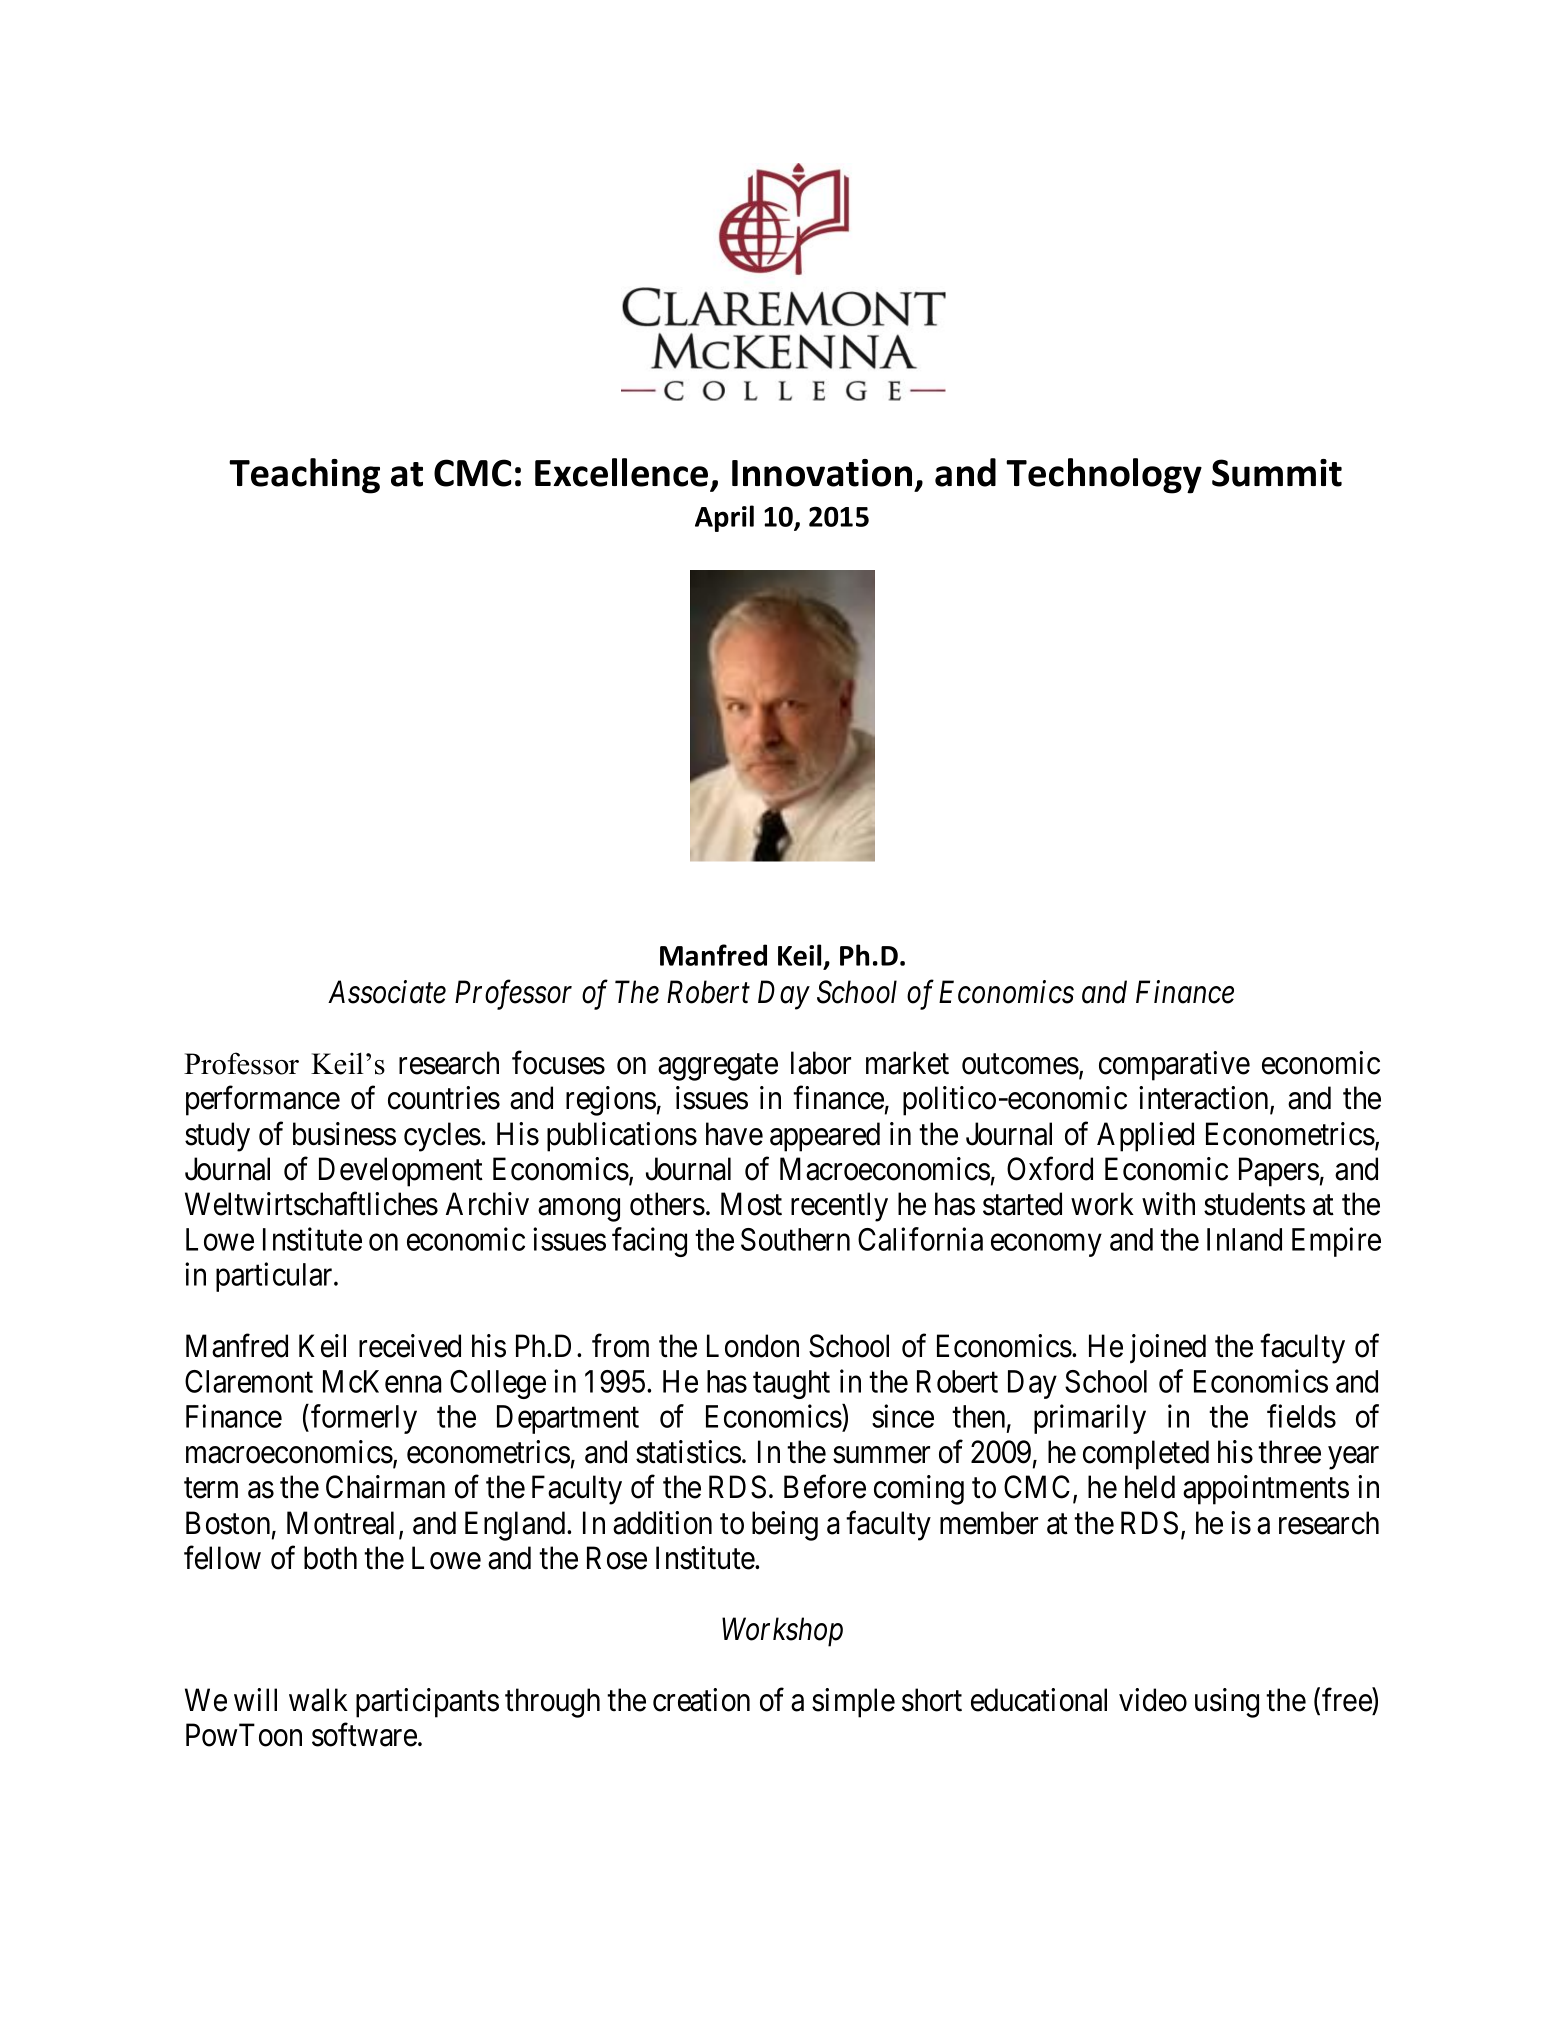 This image has height=2026, width=1565. I want to click on comparative, so click(1174, 1066).
